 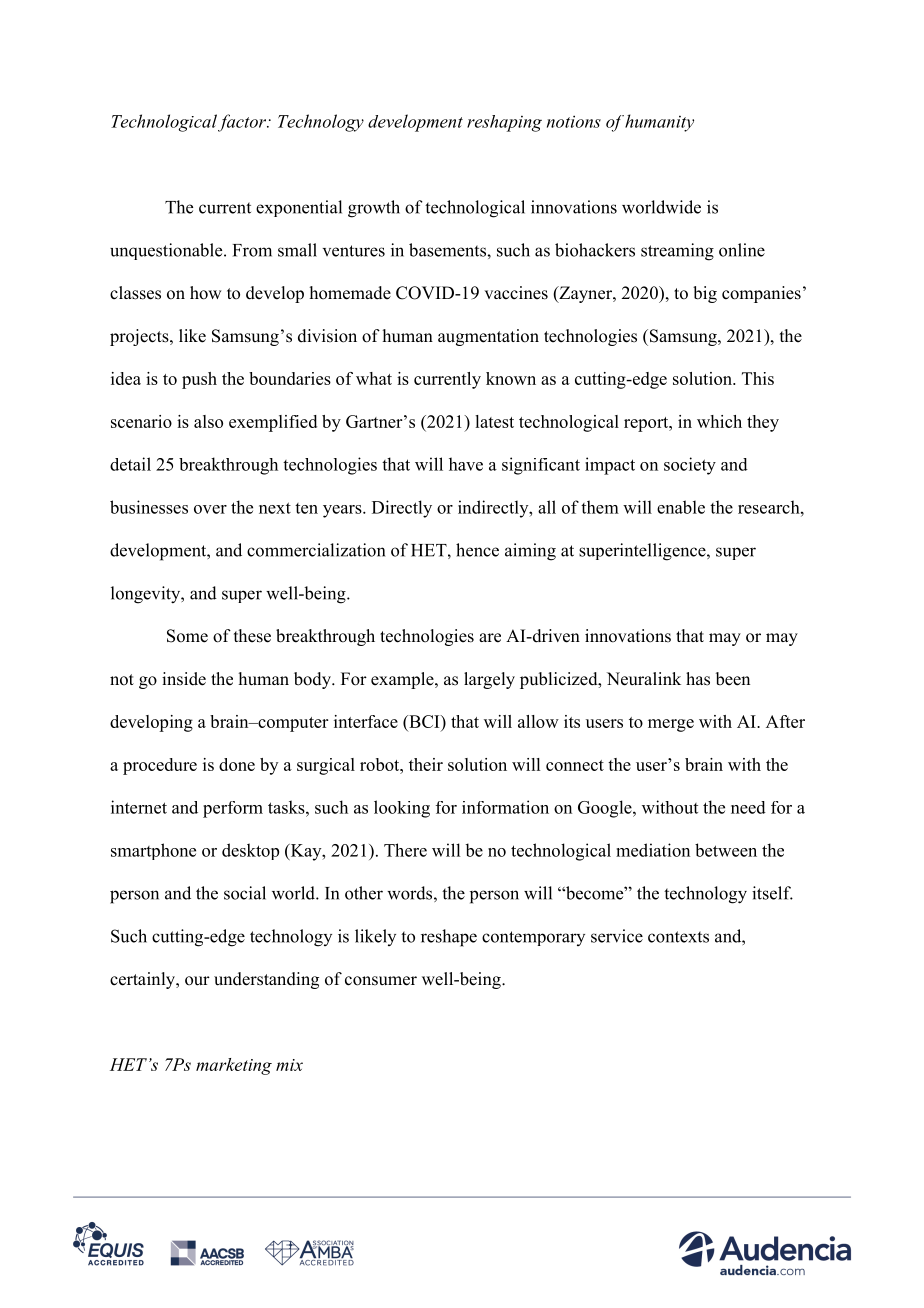 I want to click on consumer, so click(x=381, y=981).
